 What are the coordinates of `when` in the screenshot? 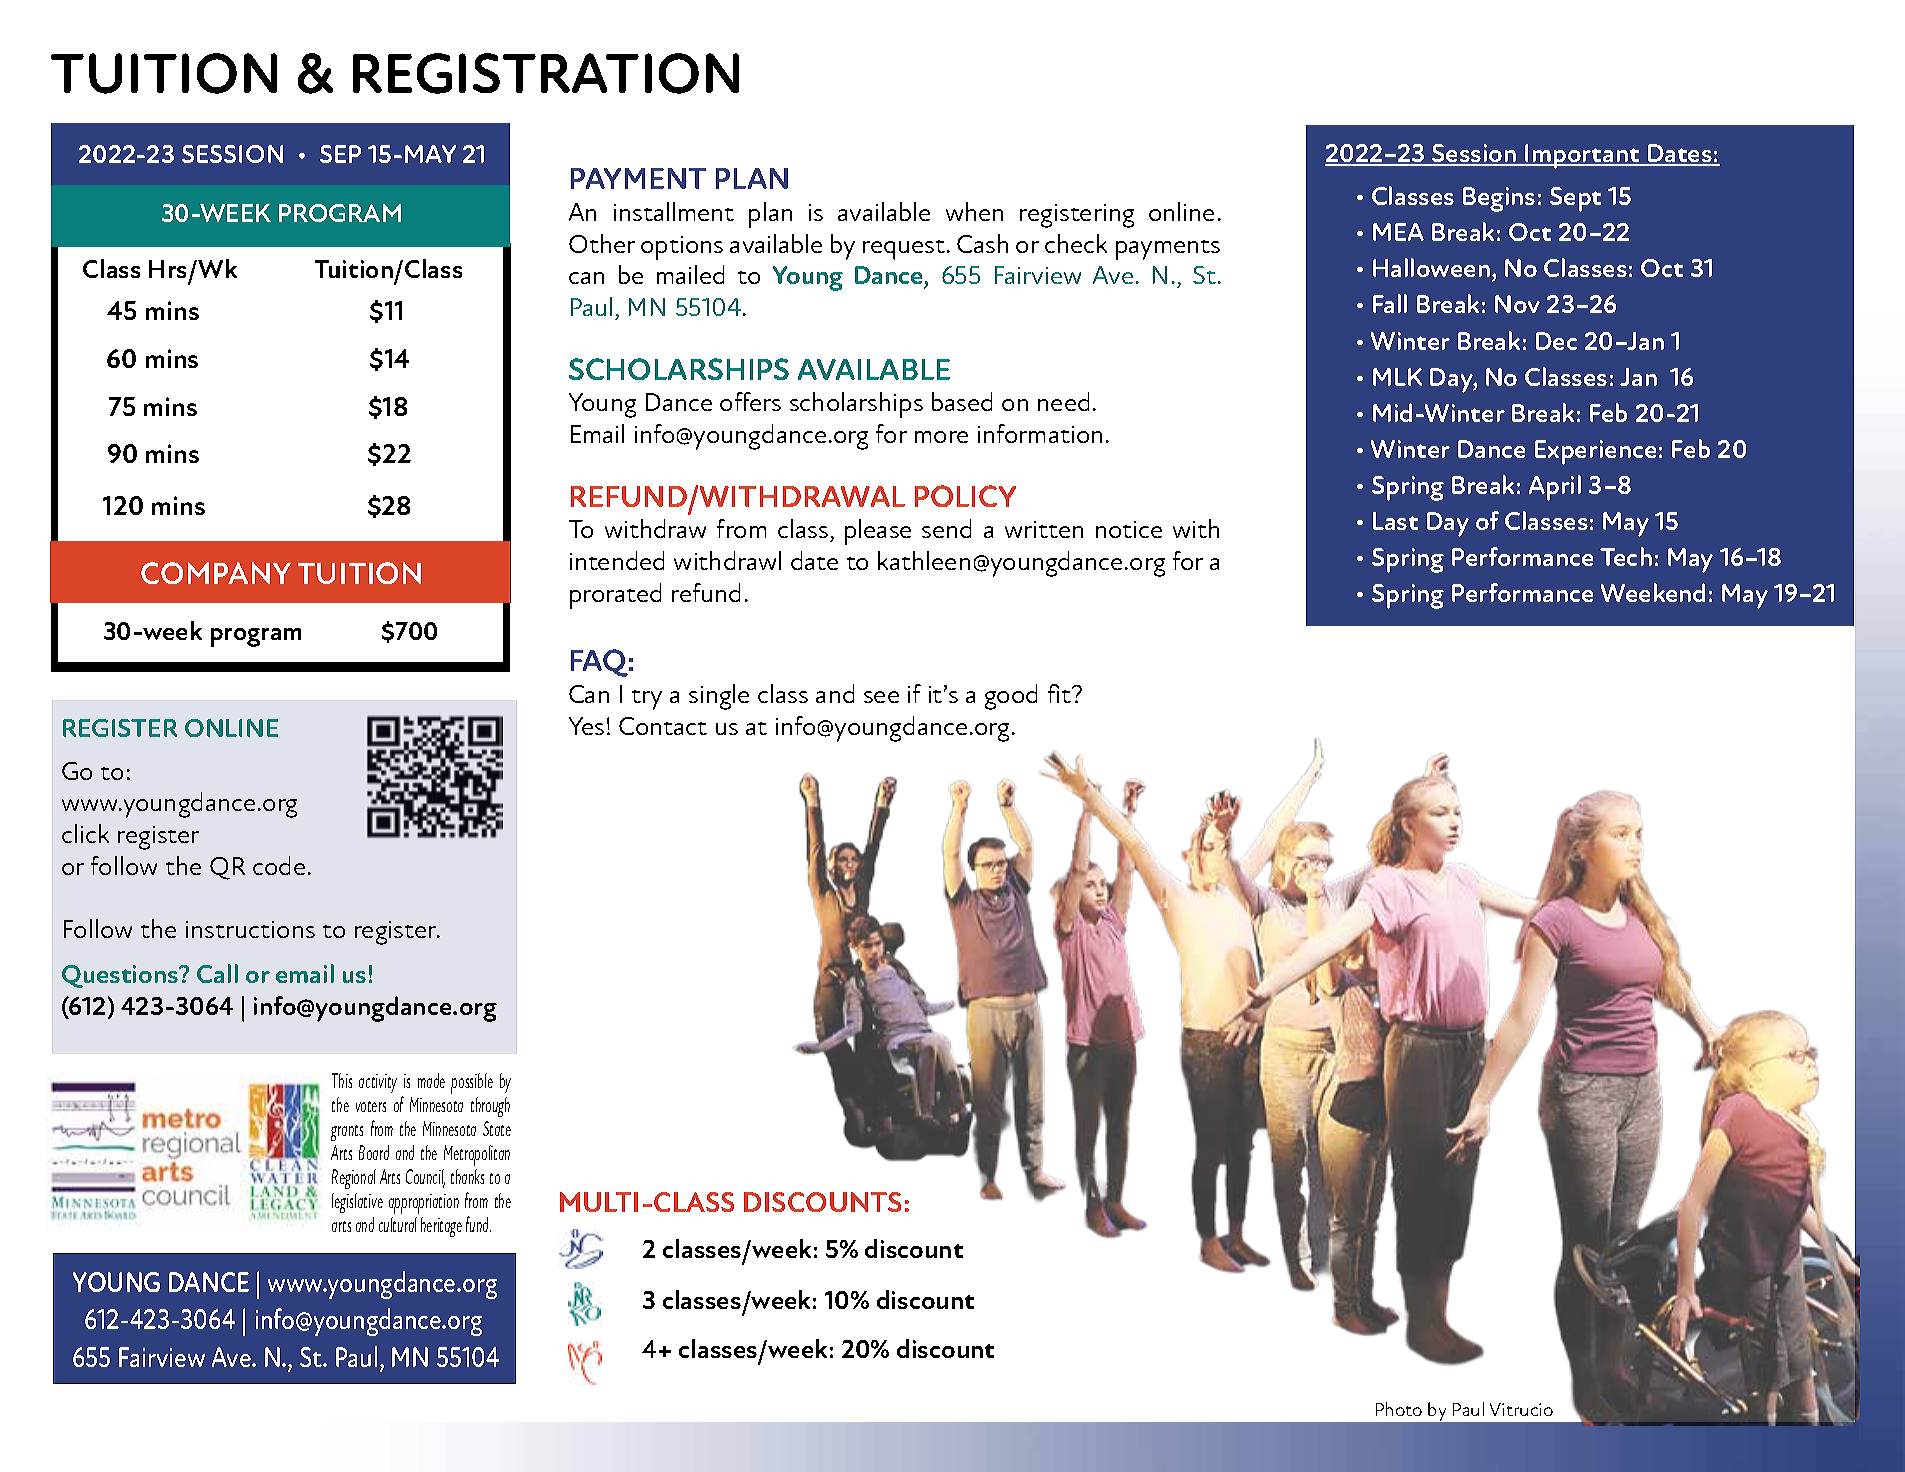 It's located at (974, 211).
